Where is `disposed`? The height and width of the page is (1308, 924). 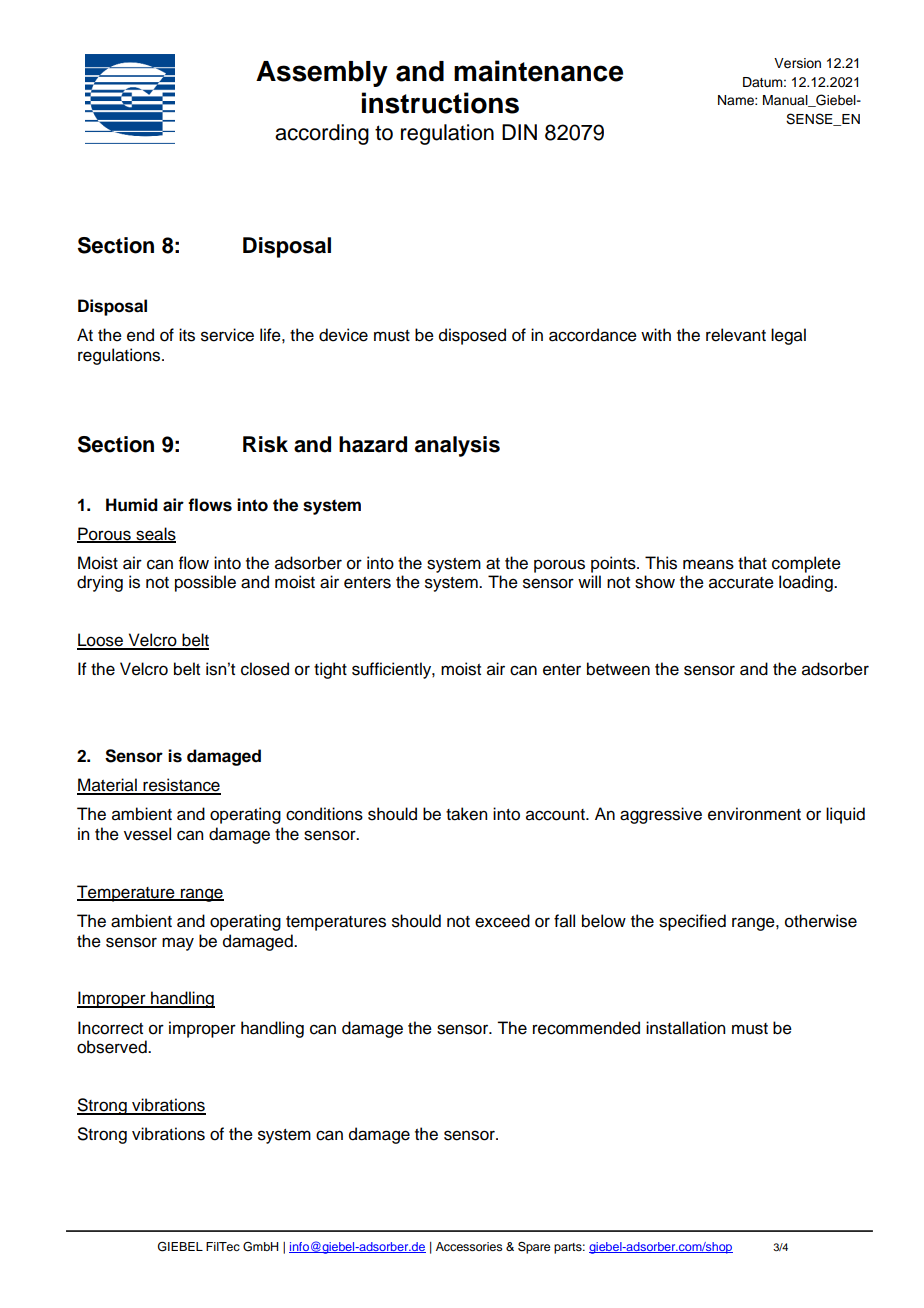
disposed is located at coordinates (472, 336).
